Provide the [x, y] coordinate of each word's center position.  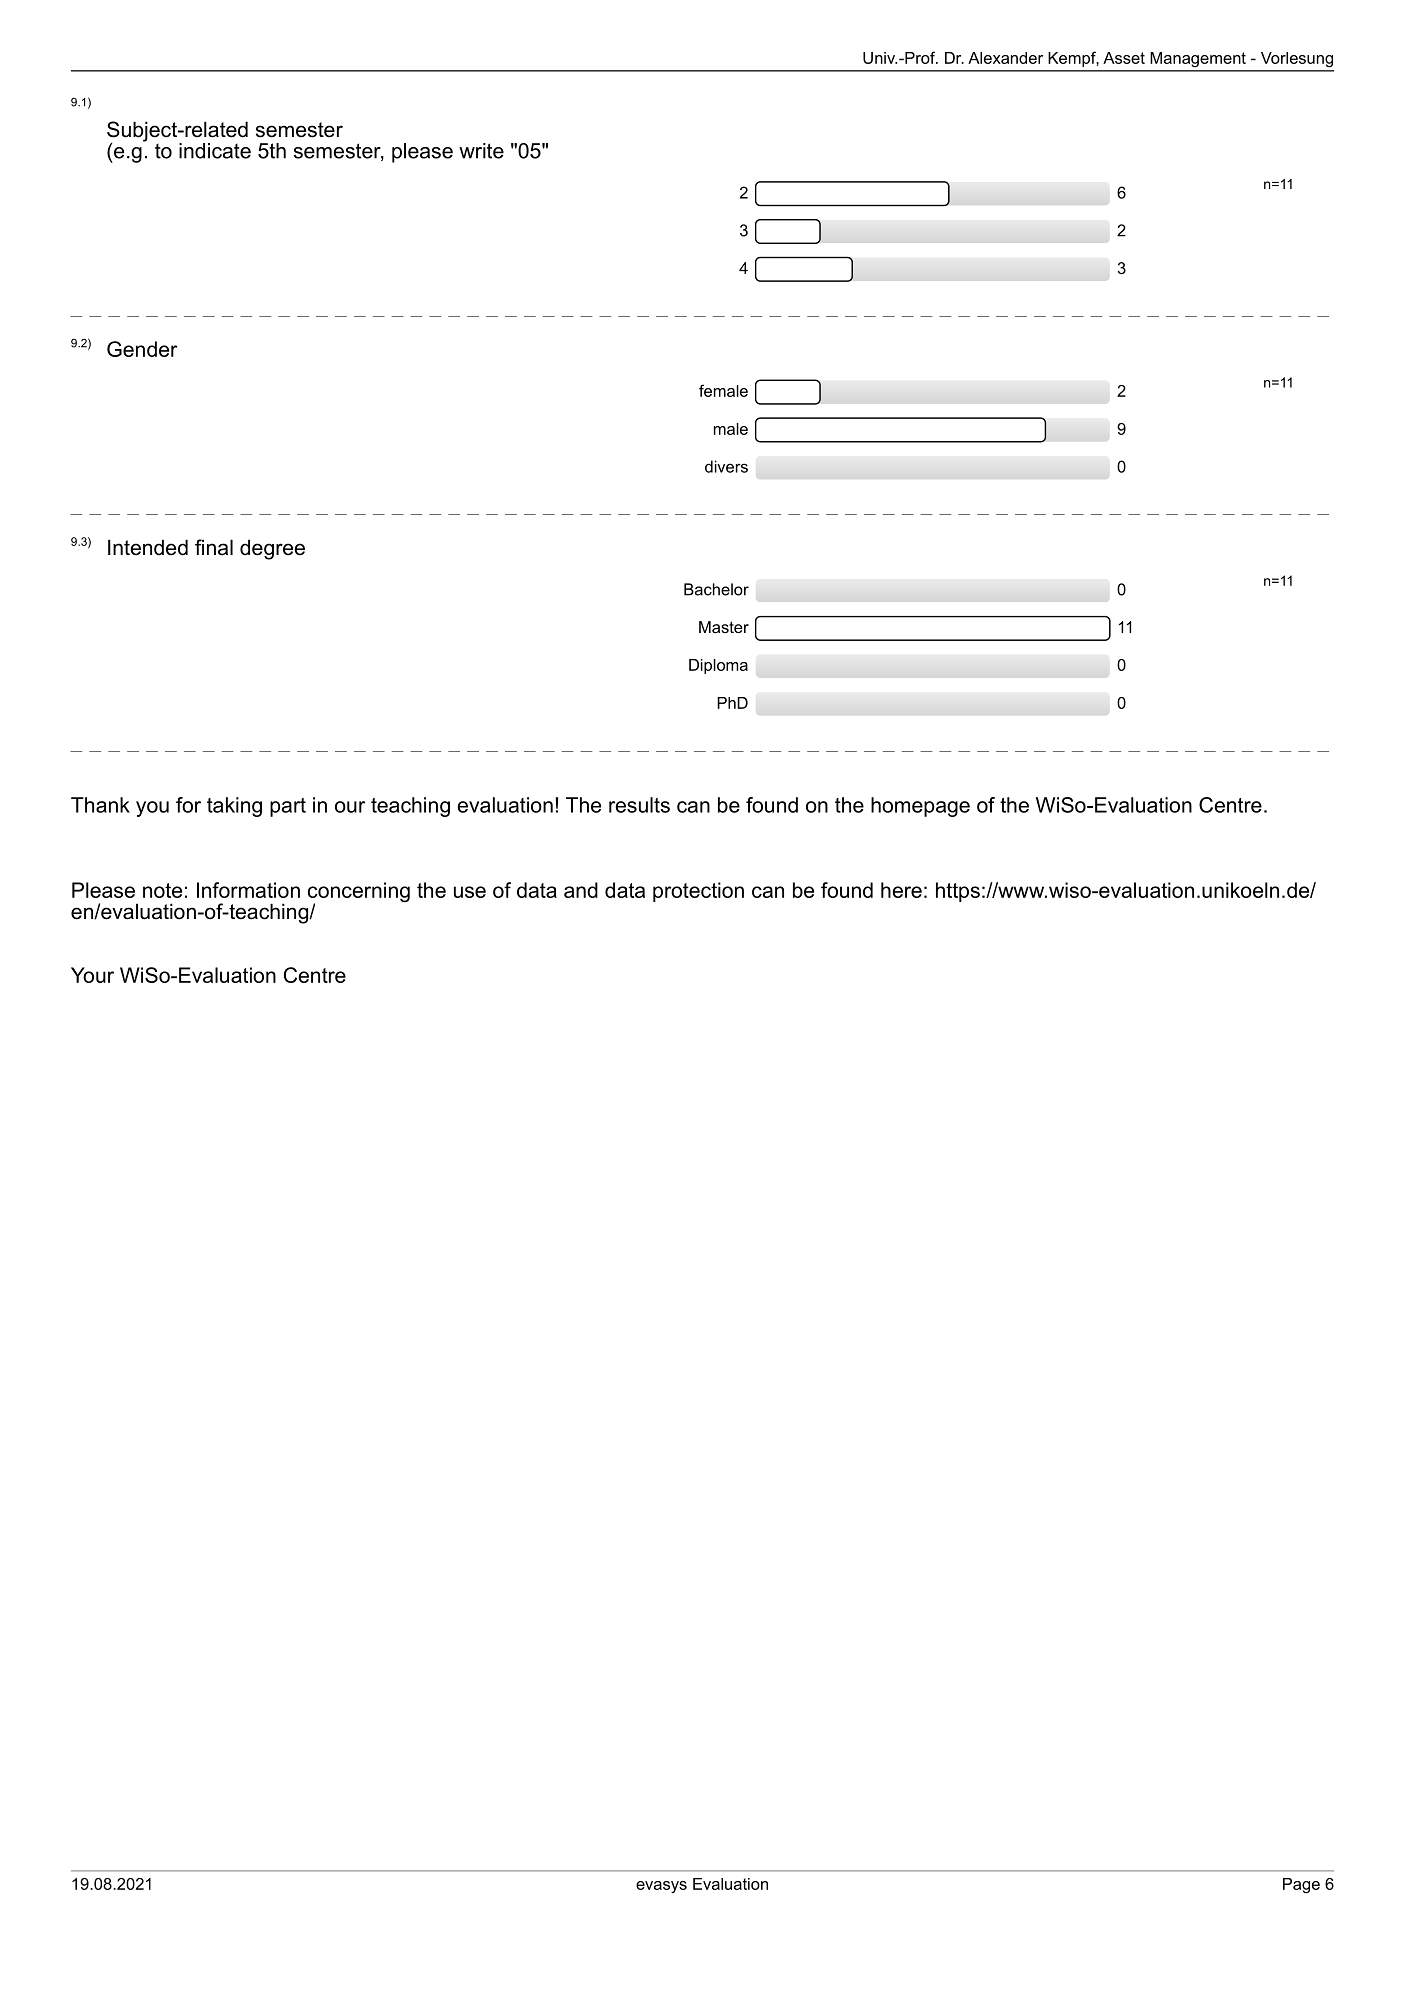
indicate [215, 151]
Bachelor [716, 589]
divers [726, 466]
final [214, 547]
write [481, 151]
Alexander [1005, 58]
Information [248, 890]
